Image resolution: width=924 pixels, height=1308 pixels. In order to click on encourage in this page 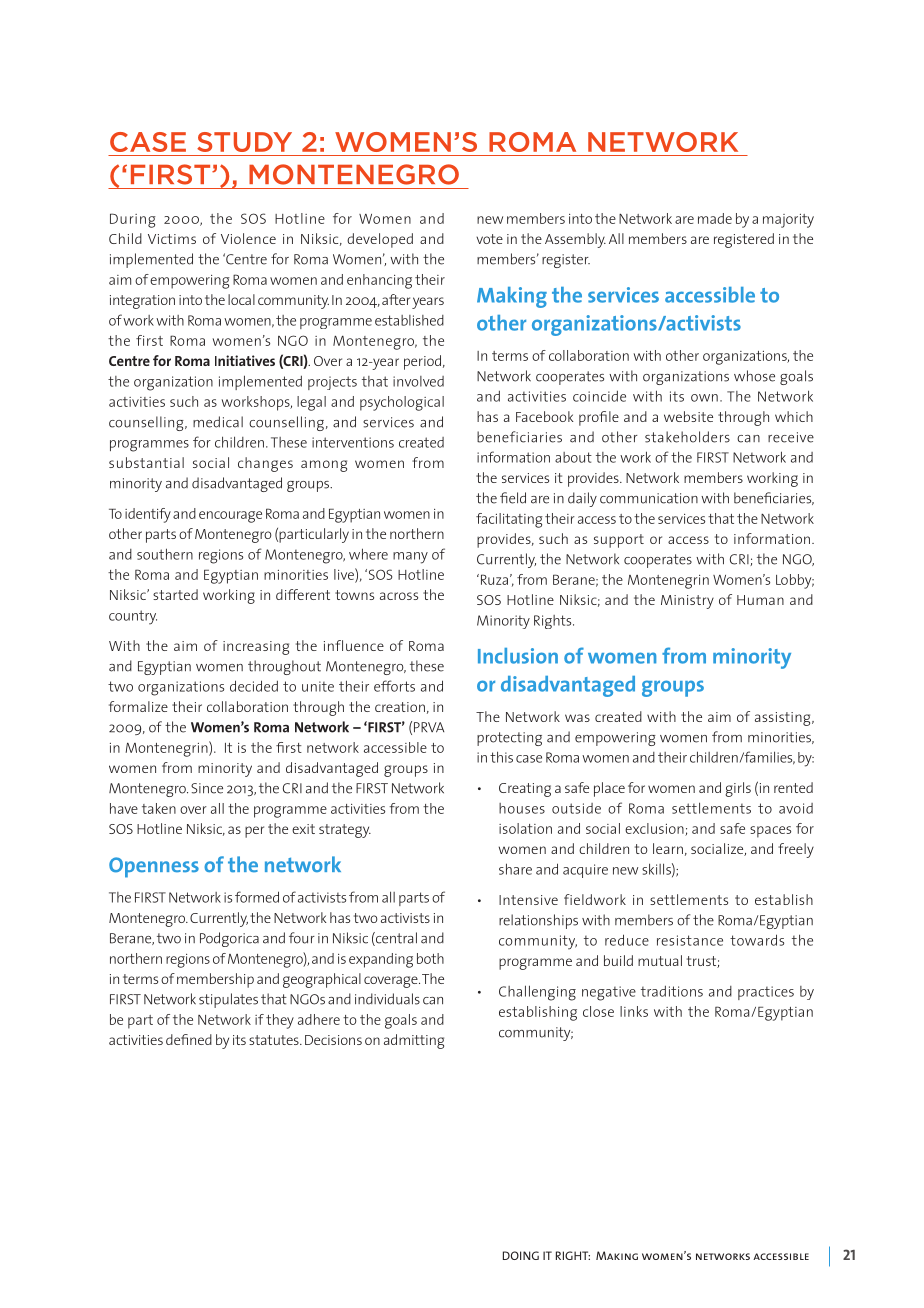, I will do `click(230, 517)`.
